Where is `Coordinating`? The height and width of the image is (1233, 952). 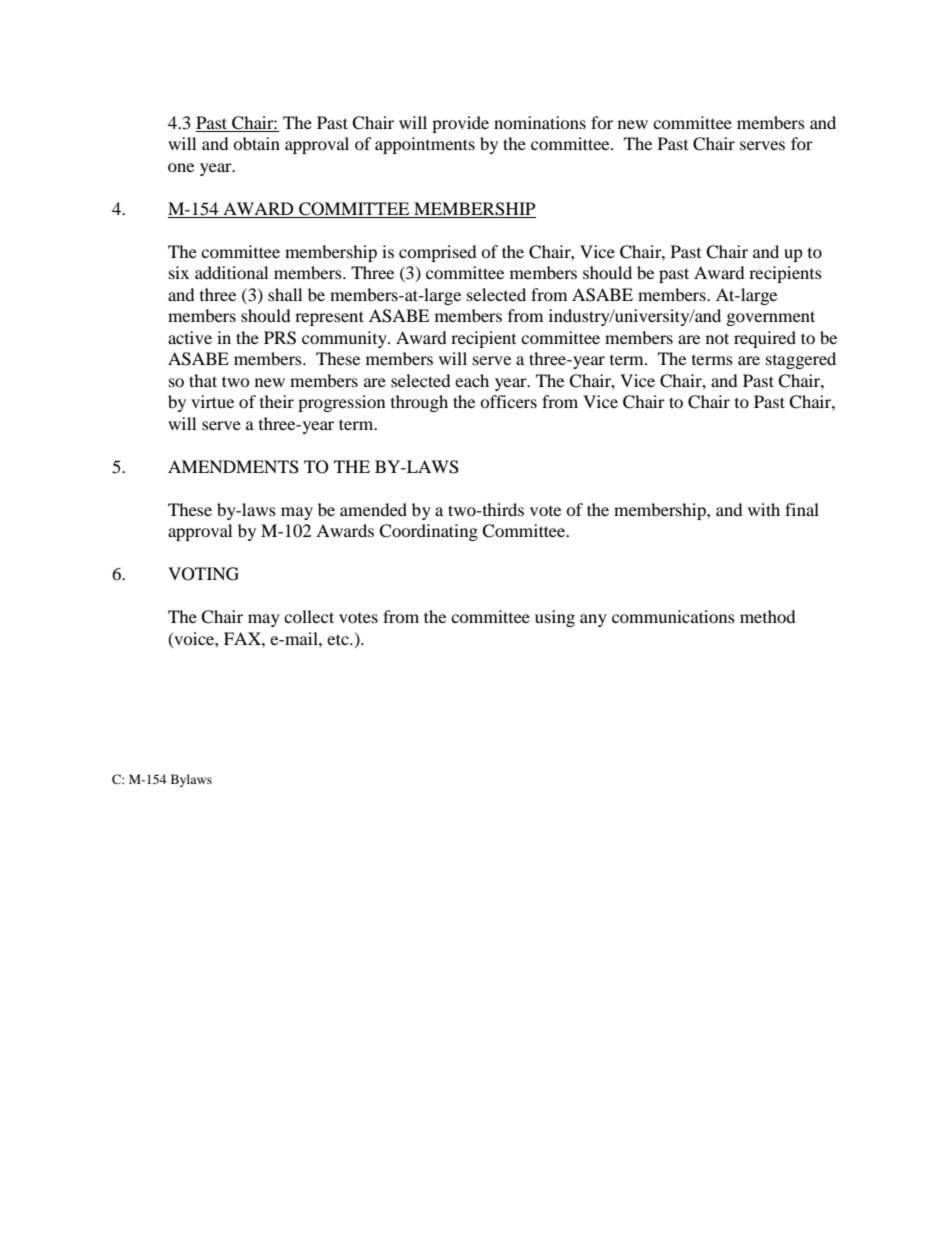
Coordinating is located at coordinates (428, 532).
